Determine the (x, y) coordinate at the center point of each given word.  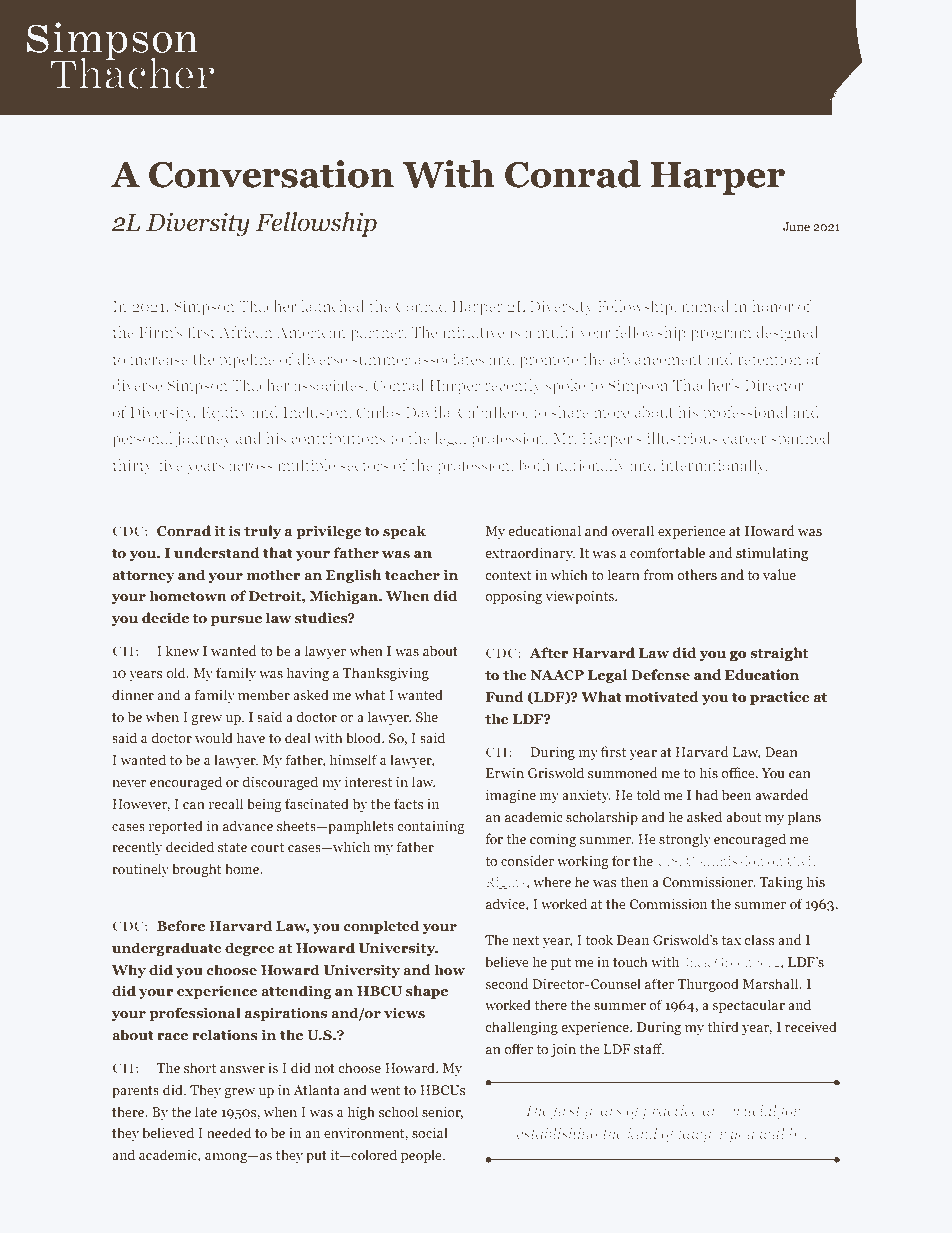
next (526, 940)
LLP (188, 1202)
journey (203, 439)
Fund (505, 696)
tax (731, 940)
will (772, 1133)
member (264, 694)
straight (779, 654)
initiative (473, 332)
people (422, 1156)
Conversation (271, 174)
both (534, 465)
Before (181, 925)
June (796, 226)
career (745, 440)
